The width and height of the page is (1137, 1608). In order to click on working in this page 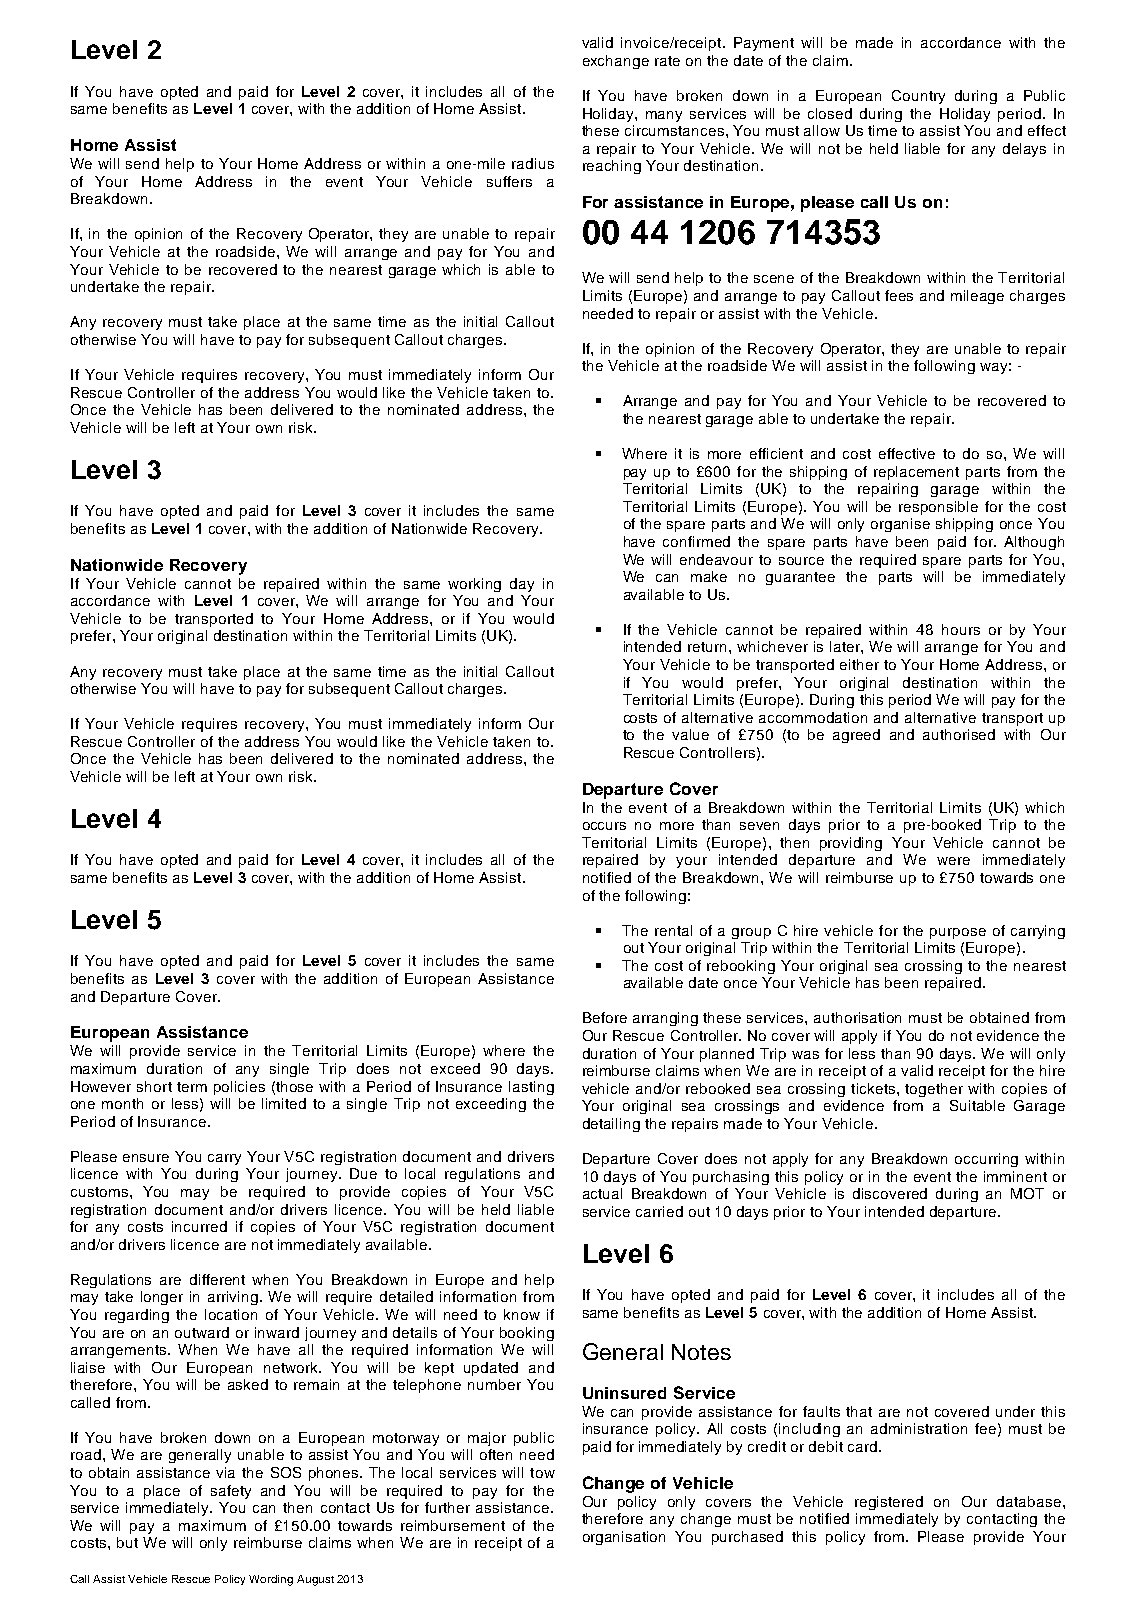, I will do `click(474, 585)`.
